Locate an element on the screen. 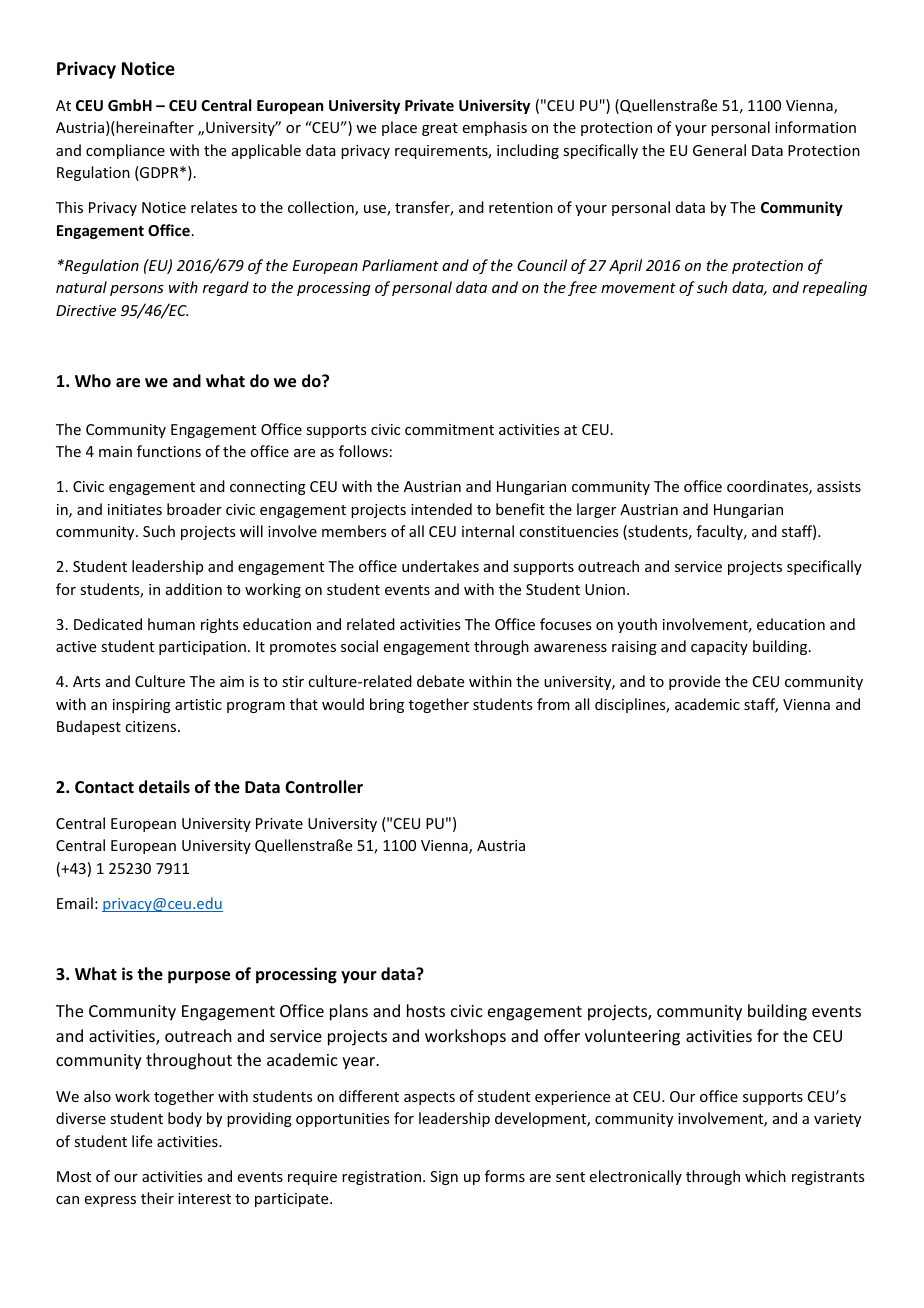 The image size is (924, 1308). hosts is located at coordinates (426, 1010).
